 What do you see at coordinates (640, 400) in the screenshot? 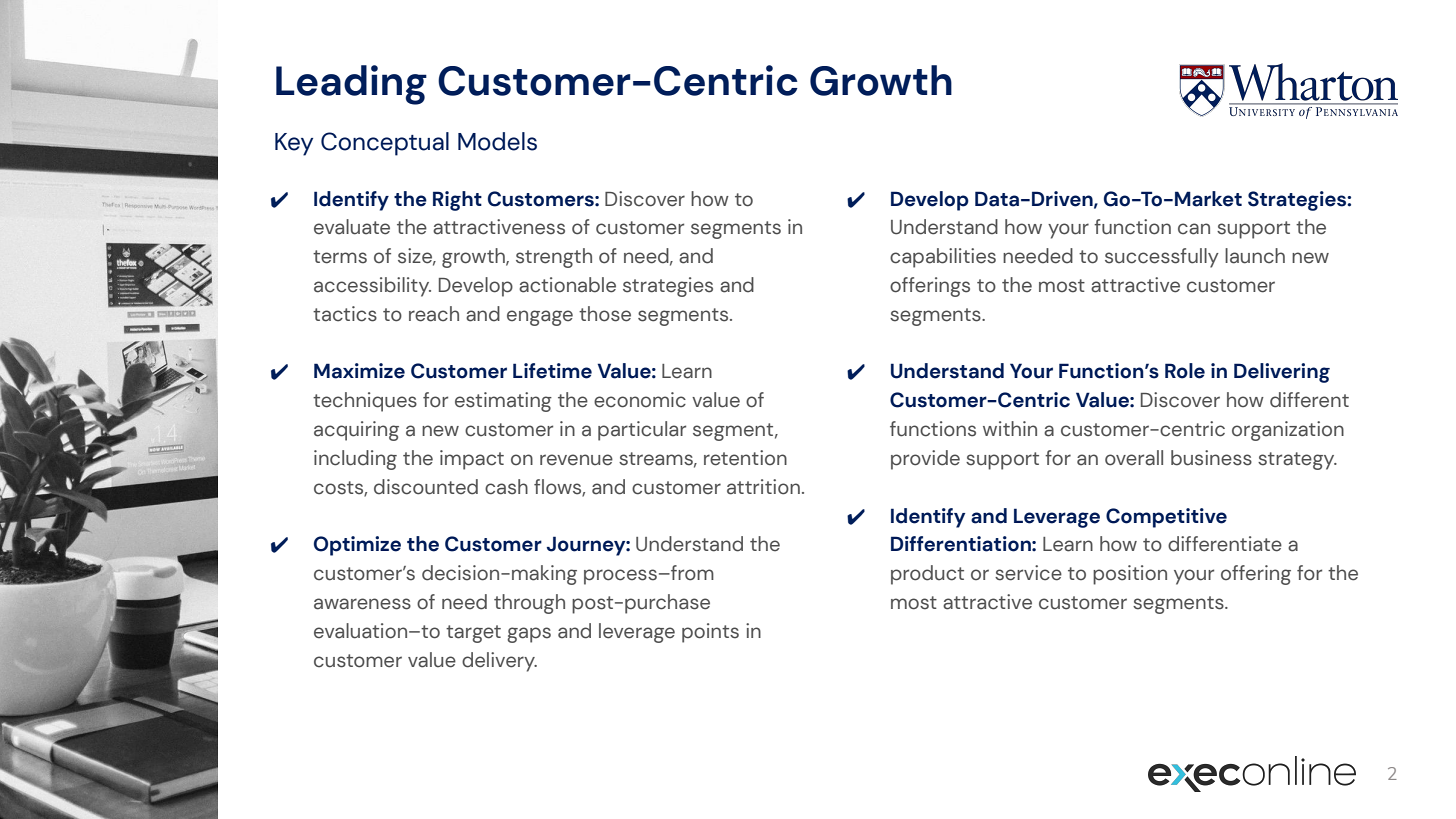
I see `economic` at bounding box center [640, 400].
